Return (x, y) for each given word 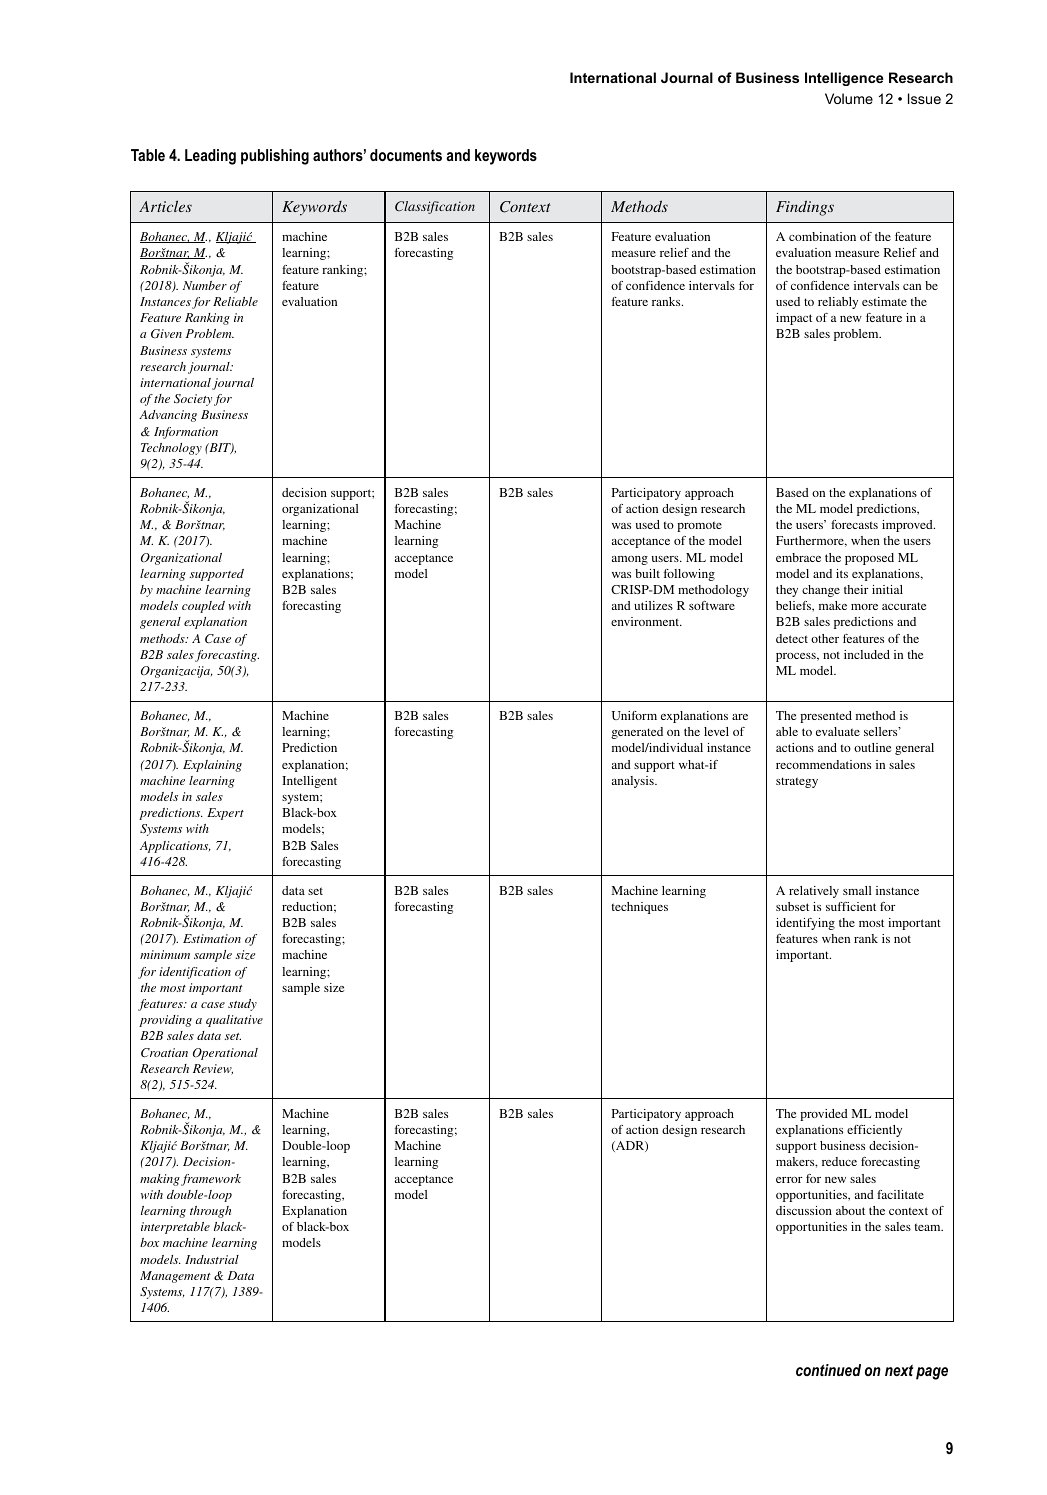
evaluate (838, 731)
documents (406, 155)
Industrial (212, 1259)
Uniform (634, 715)
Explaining (212, 766)
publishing (275, 157)
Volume (849, 98)
